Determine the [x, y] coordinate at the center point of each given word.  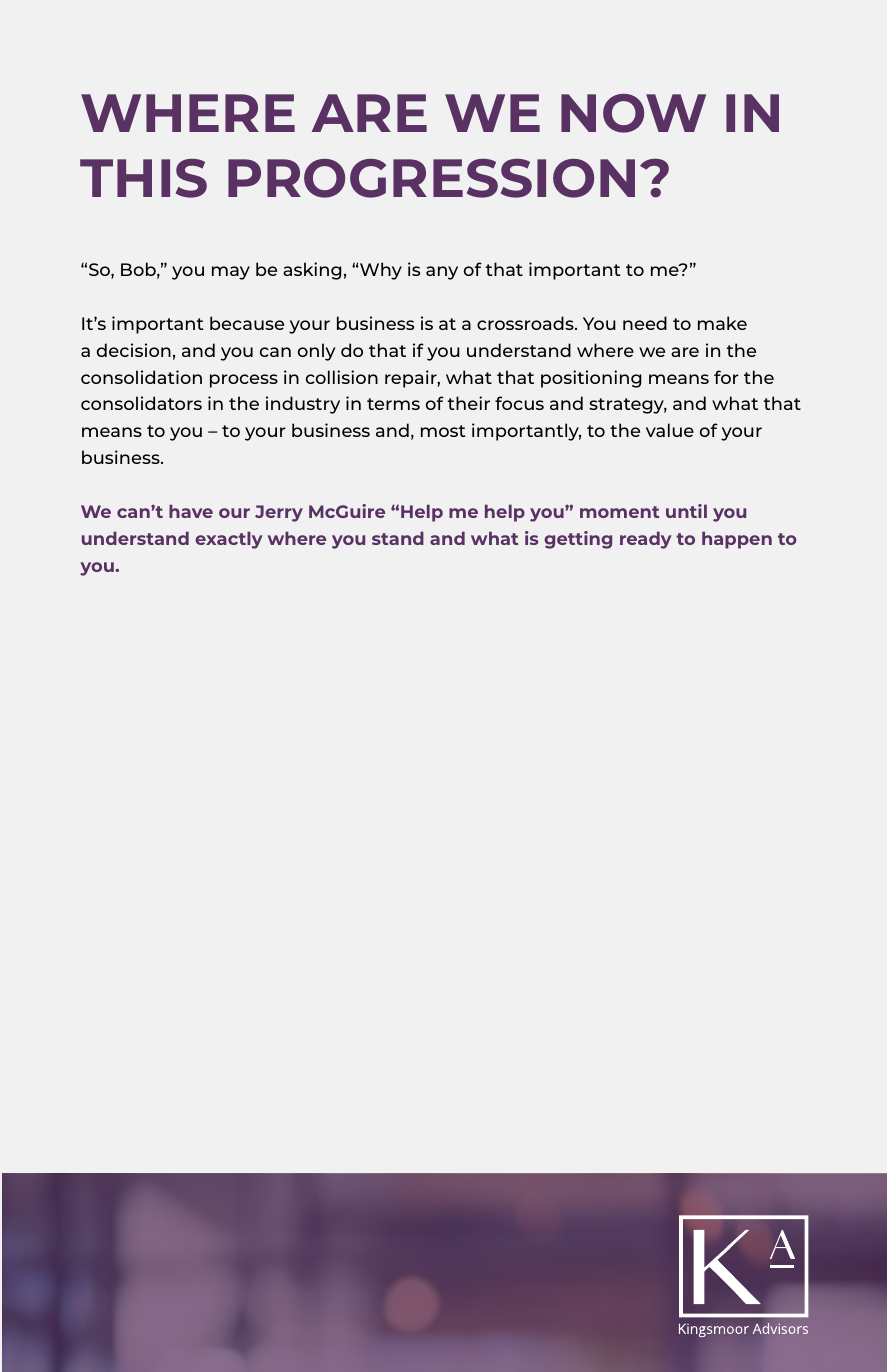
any [442, 273]
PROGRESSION [431, 178]
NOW [633, 113]
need [645, 323]
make [722, 323]
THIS [143, 178]
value [670, 430]
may [231, 273]
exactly [229, 540]
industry [303, 405]
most [443, 431]
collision [342, 377]
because [247, 323]
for [726, 377]
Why [380, 271]
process [244, 381]
